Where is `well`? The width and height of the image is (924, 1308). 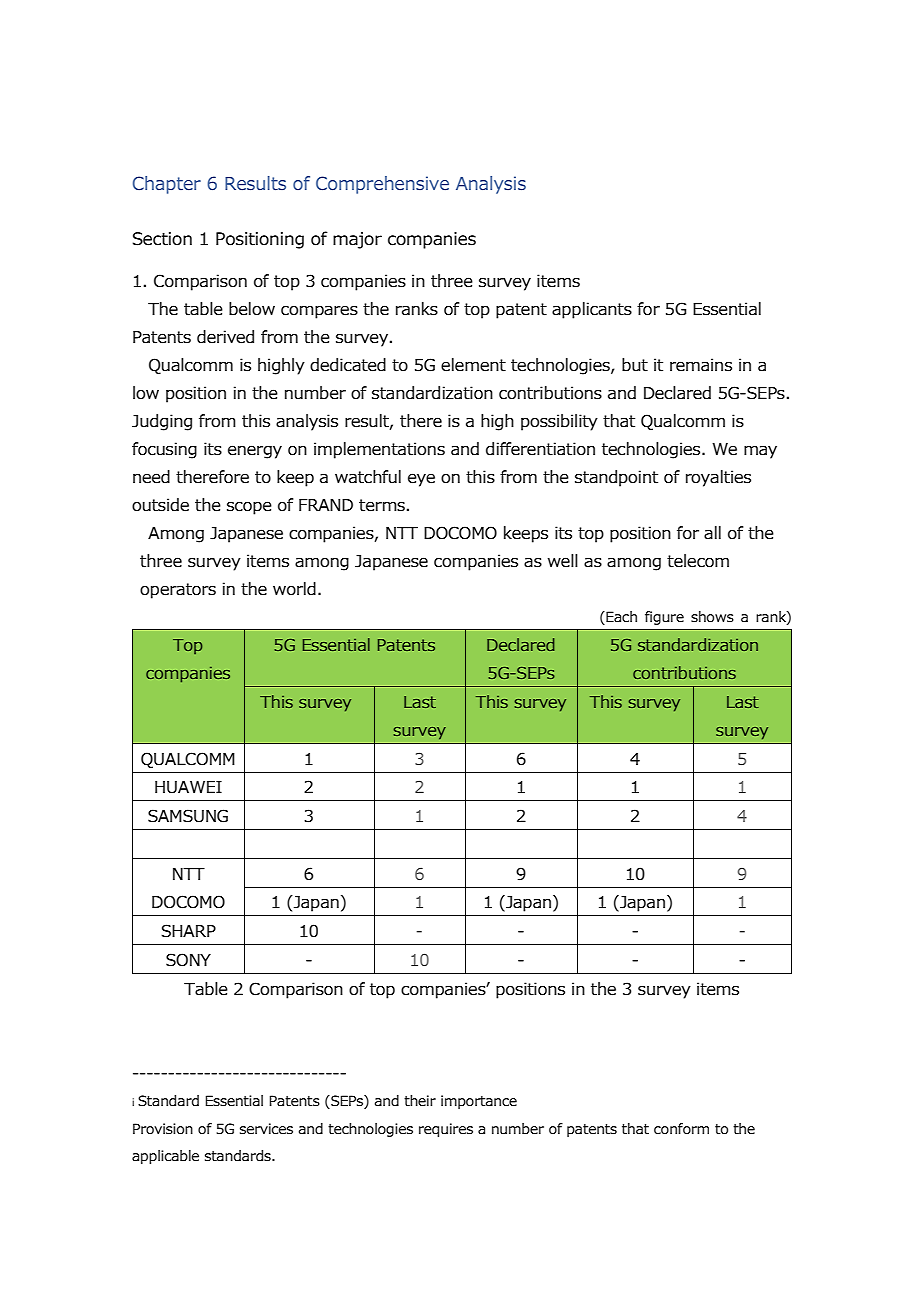
well is located at coordinates (563, 561).
